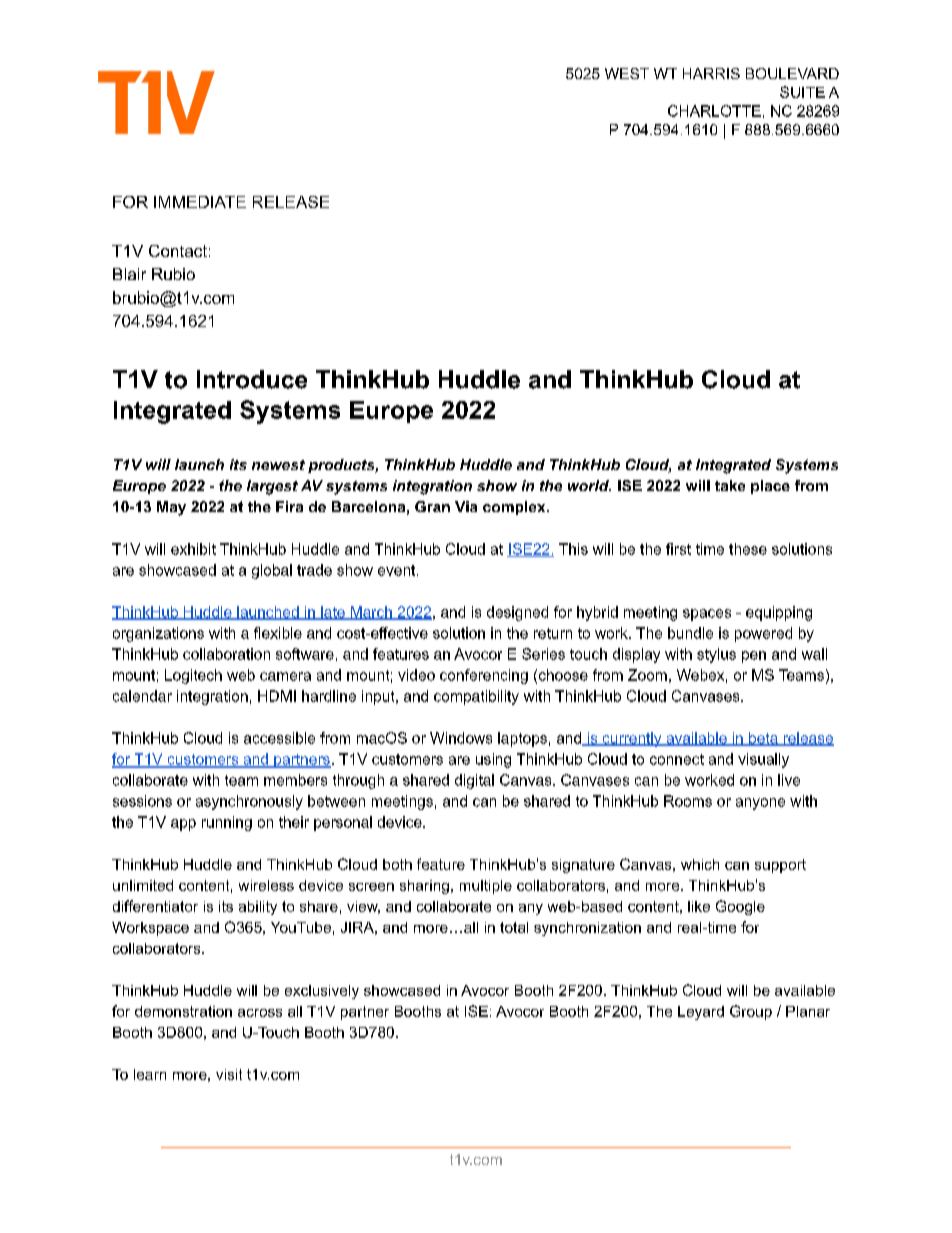 This screenshot has height=1233, width=952. Describe the element at coordinates (748, 549) in the screenshot. I see `these` at that location.
